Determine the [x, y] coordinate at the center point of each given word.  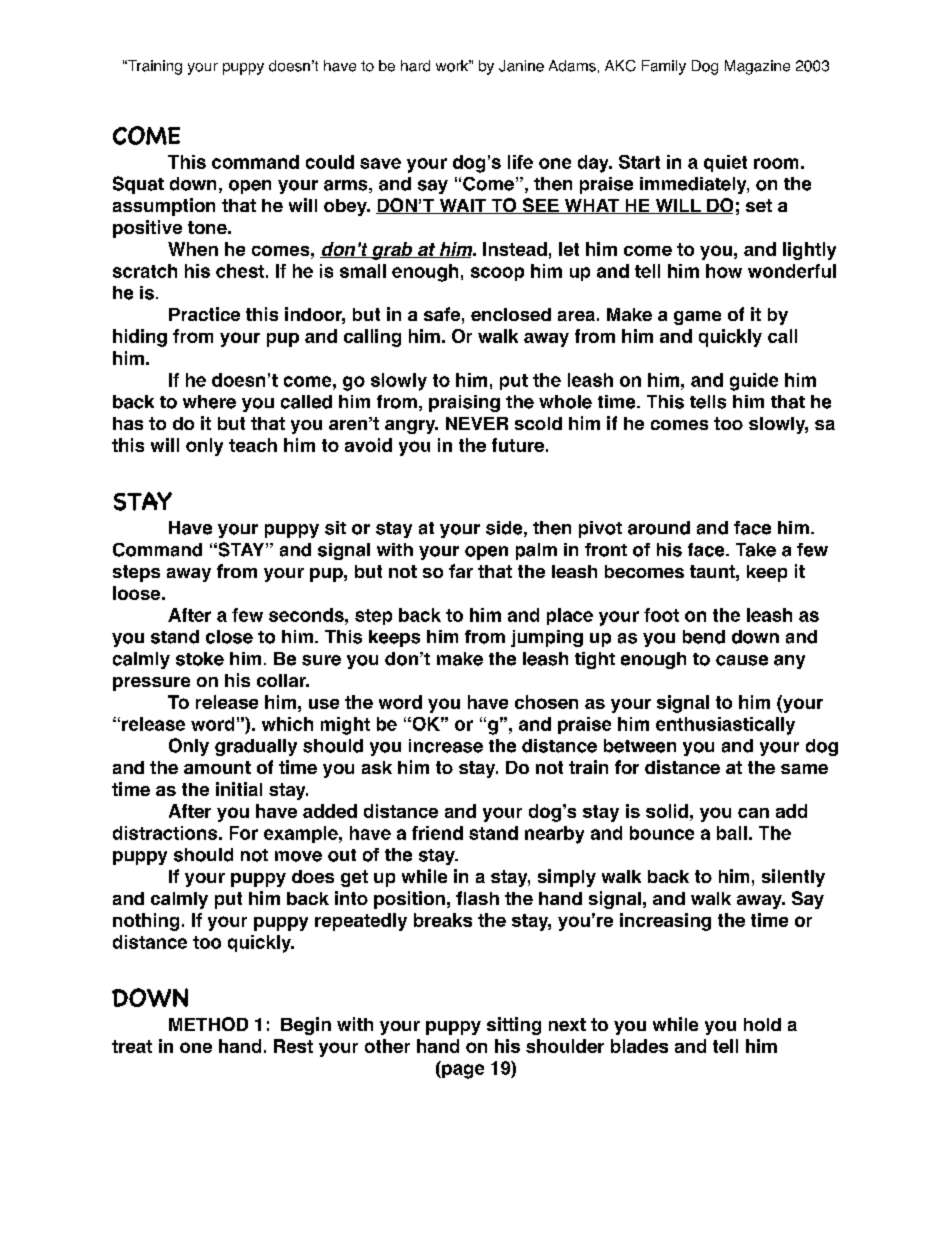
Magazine [757, 67]
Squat [138, 185]
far [461, 571]
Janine [521, 66]
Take [756, 550]
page [462, 1071]
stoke [200, 659]
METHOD [208, 1024]
